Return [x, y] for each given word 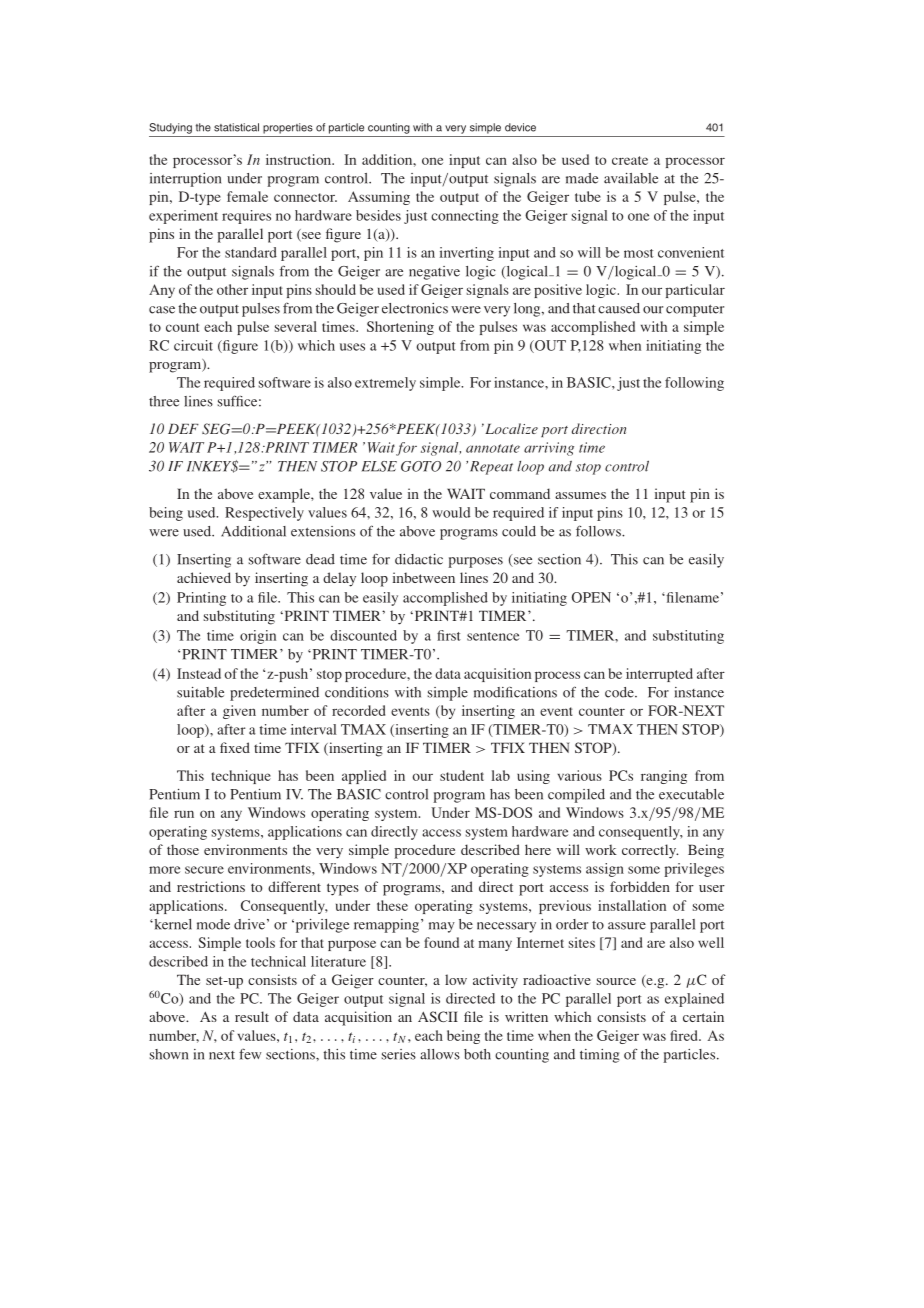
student [462, 775]
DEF [183, 429]
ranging [664, 777]
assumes [580, 495]
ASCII [438, 1016]
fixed [235, 747]
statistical [236, 127]
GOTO [421, 466]
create [630, 160]
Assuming [379, 198]
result [252, 1016]
